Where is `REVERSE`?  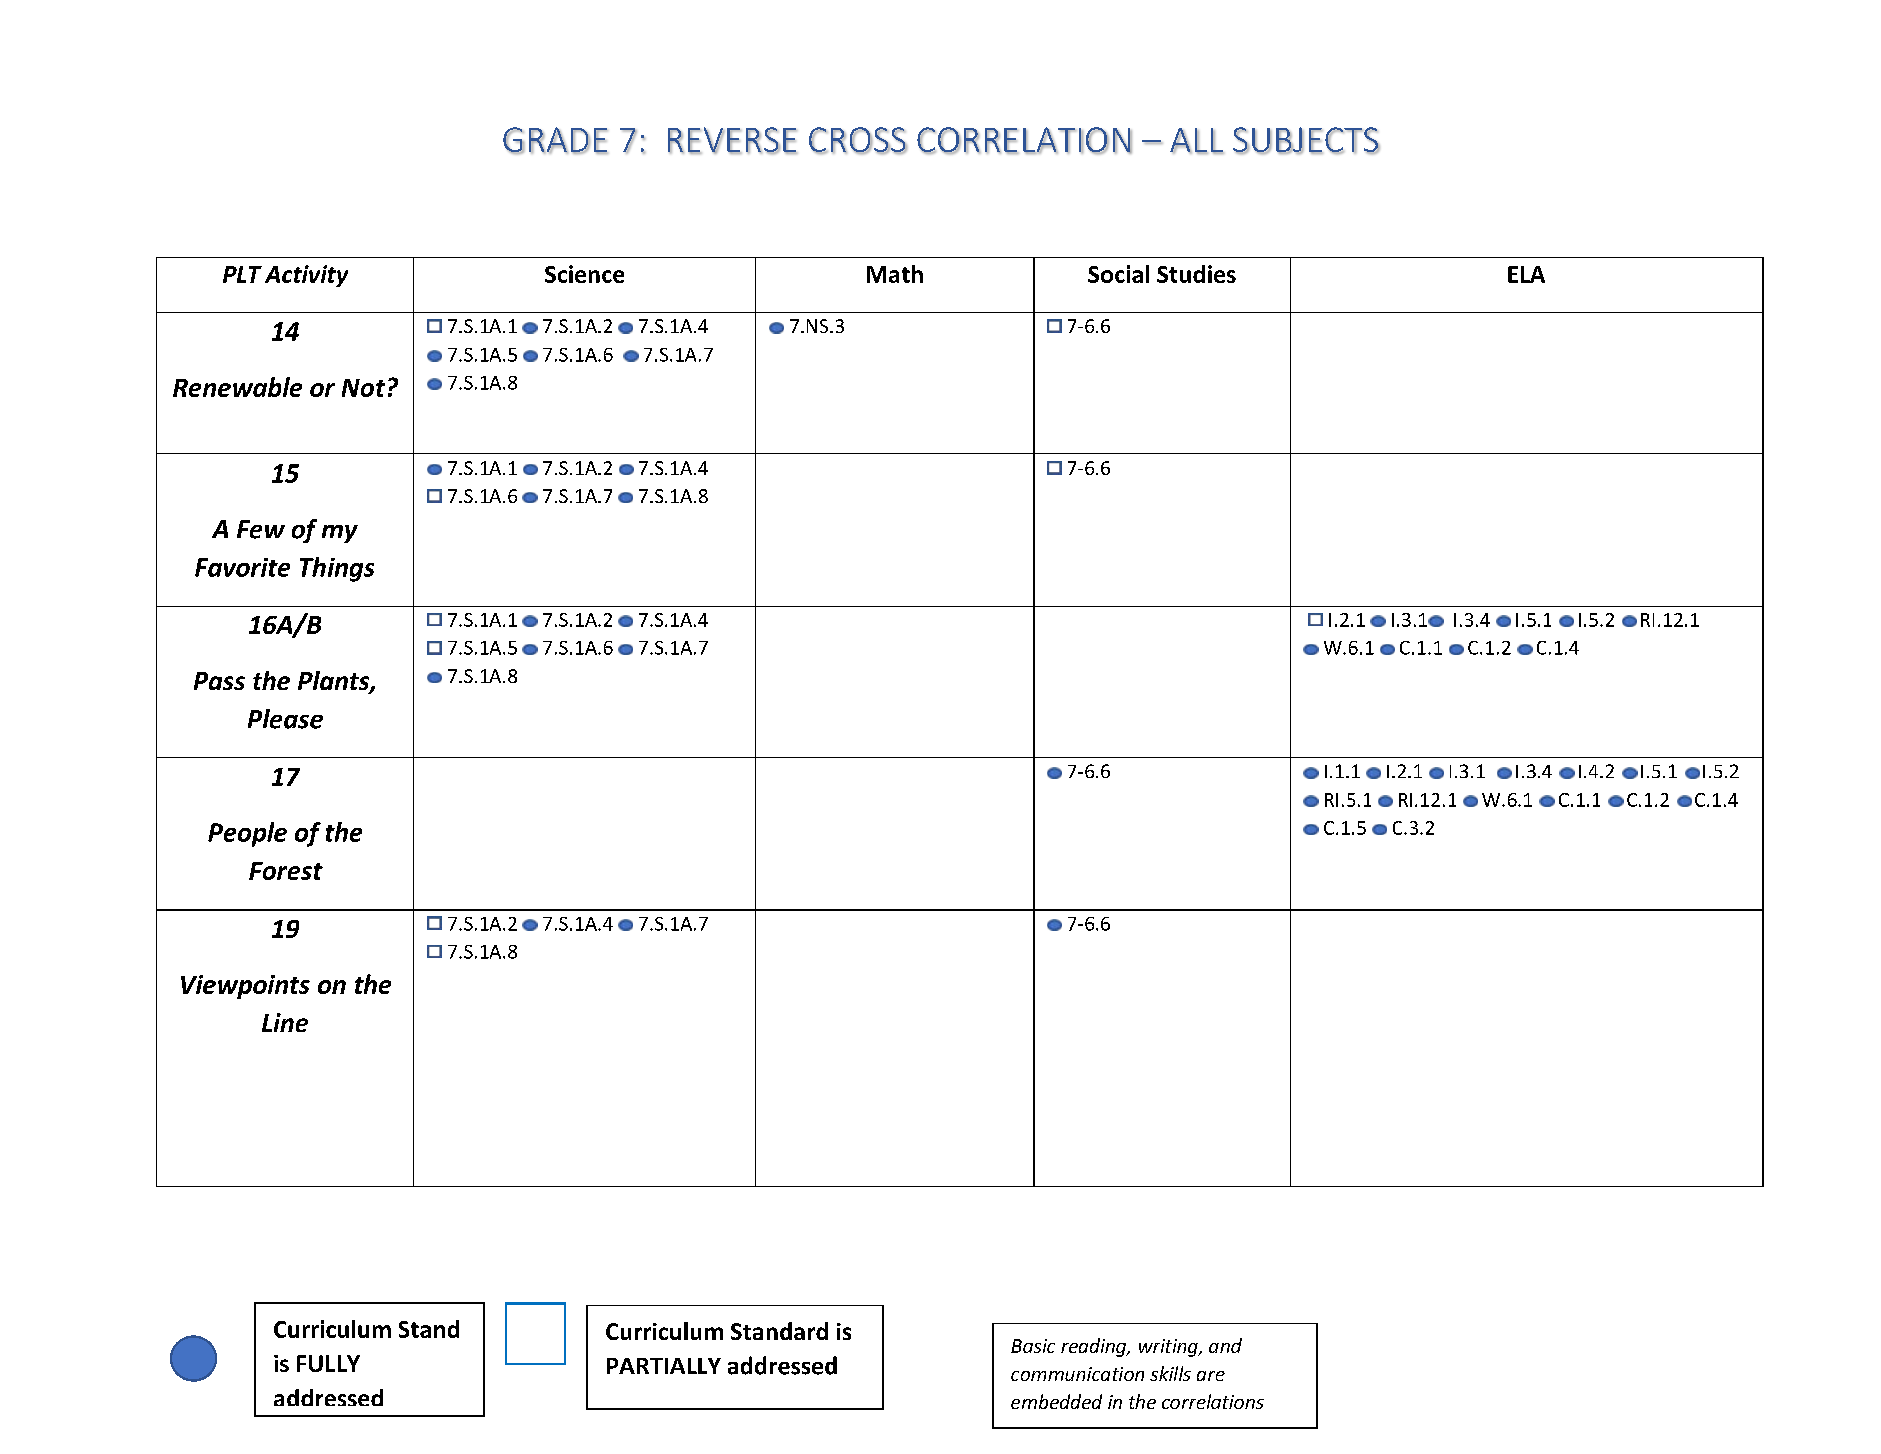 REVERSE is located at coordinates (732, 140).
